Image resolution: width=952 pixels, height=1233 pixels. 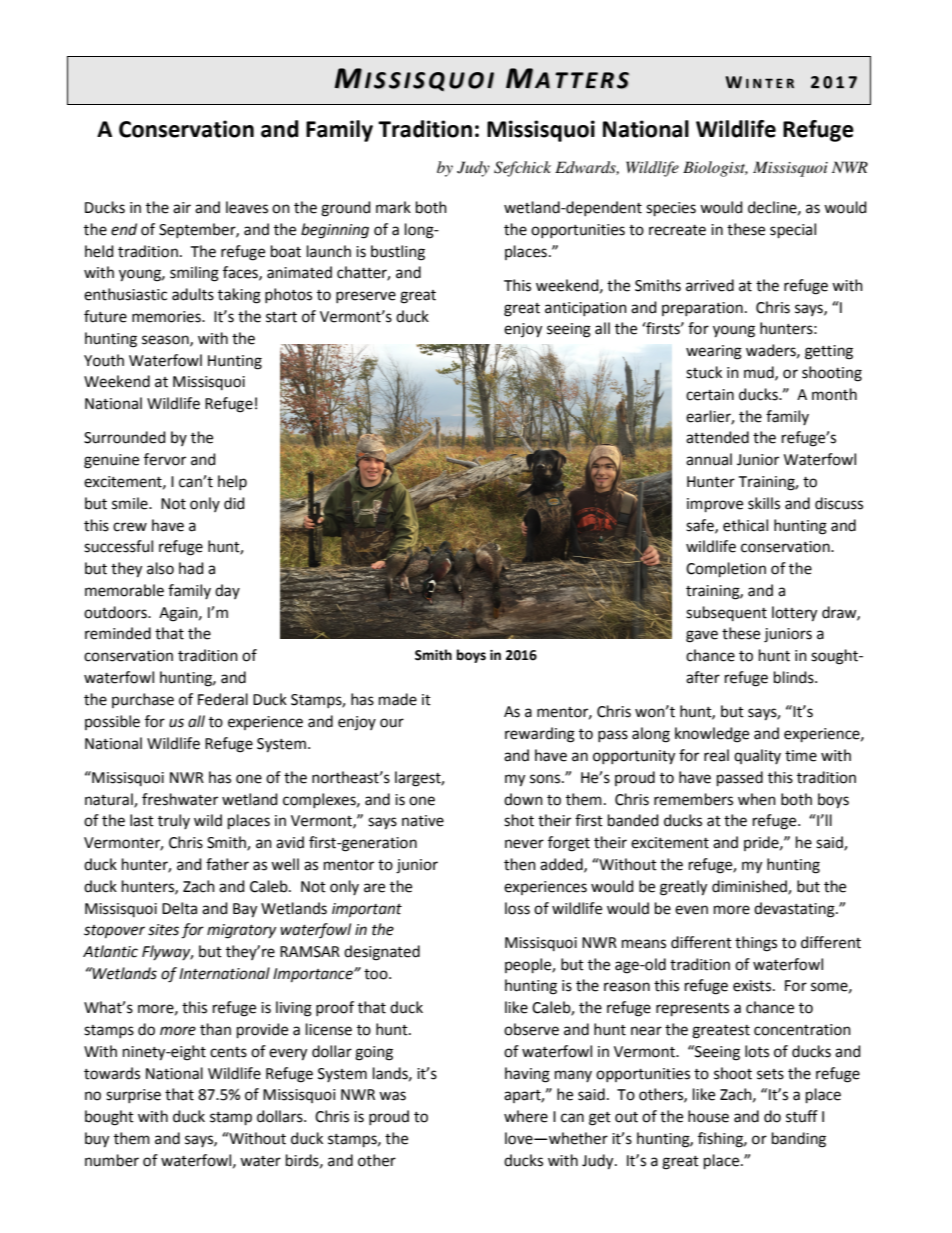 What do you see at coordinates (757, 799) in the image?
I see `when` at bounding box center [757, 799].
